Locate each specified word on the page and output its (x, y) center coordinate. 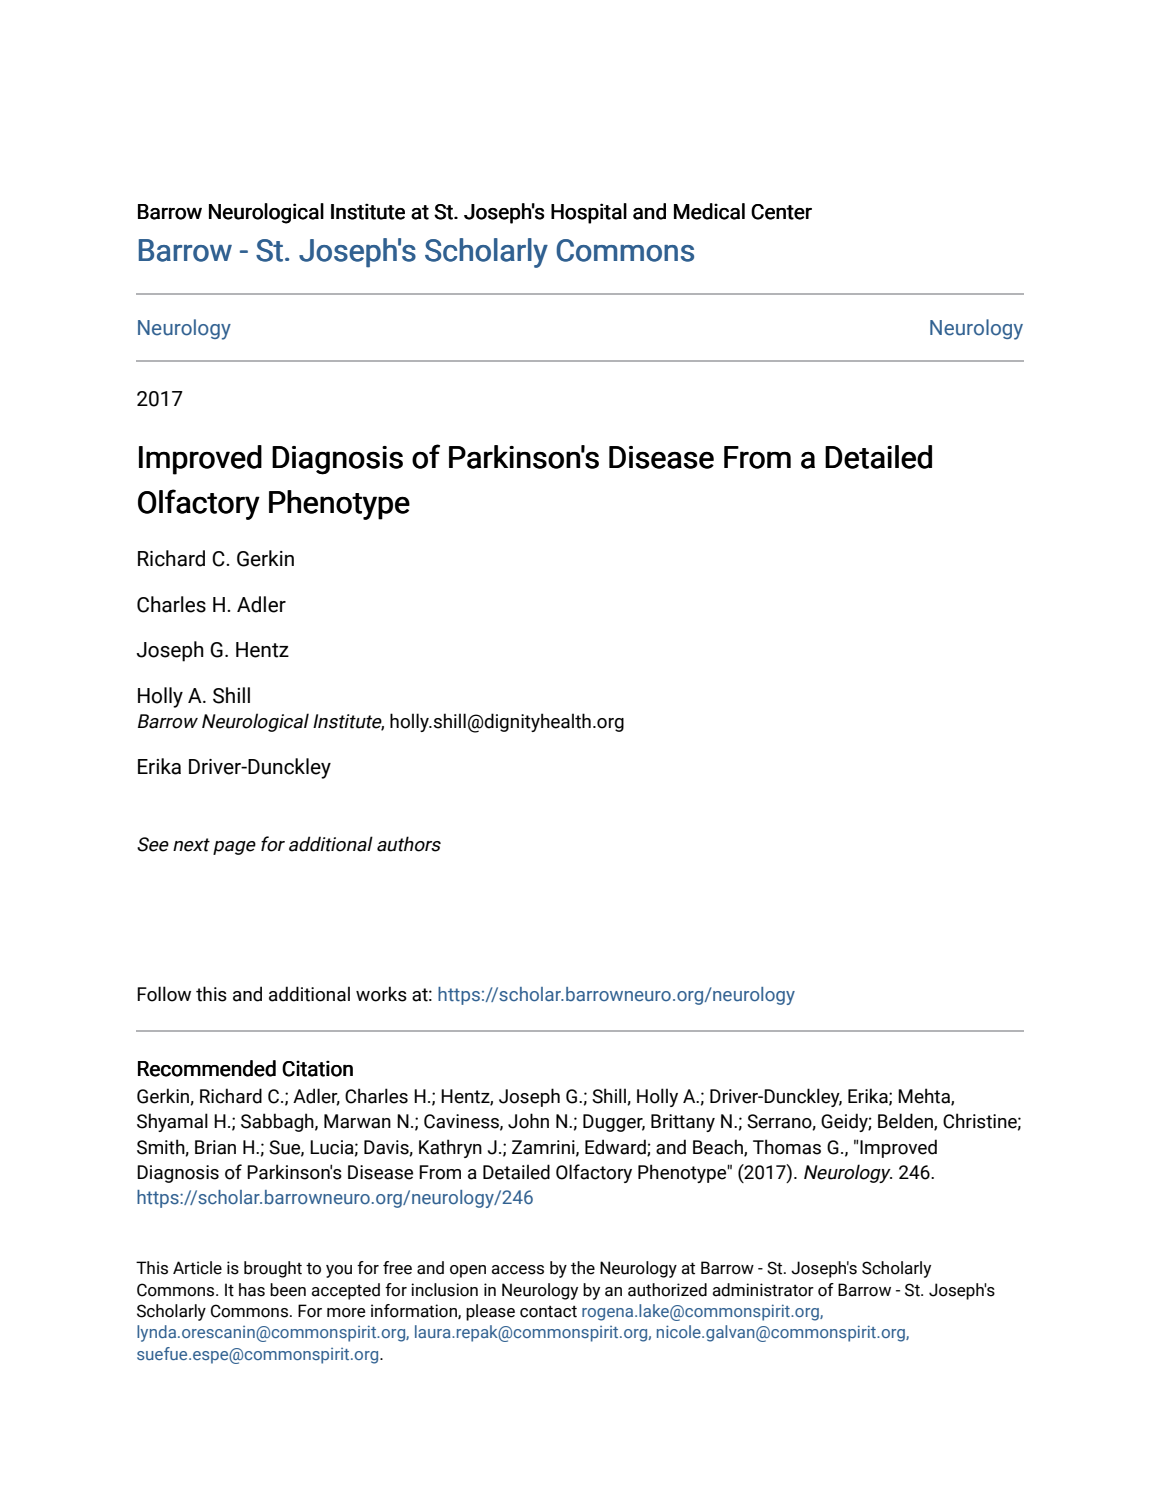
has (252, 1290)
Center (781, 212)
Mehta (925, 1097)
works (381, 994)
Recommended (207, 1068)
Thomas (787, 1147)
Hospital (589, 213)
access (518, 1270)
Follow (164, 994)
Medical (709, 211)
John (528, 1121)
